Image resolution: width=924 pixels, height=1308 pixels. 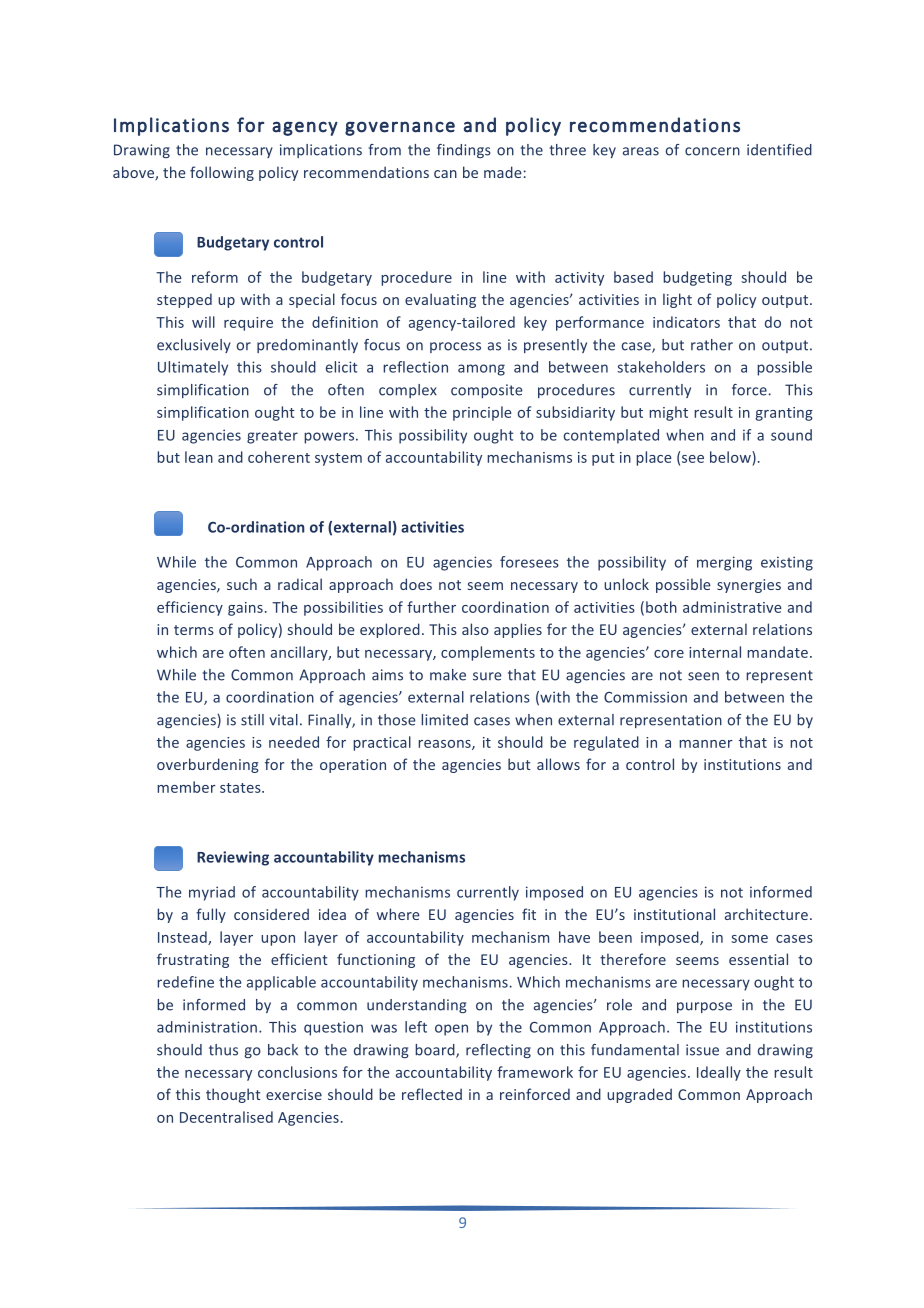 What do you see at coordinates (464, 151) in the screenshot?
I see `findings` at bounding box center [464, 151].
